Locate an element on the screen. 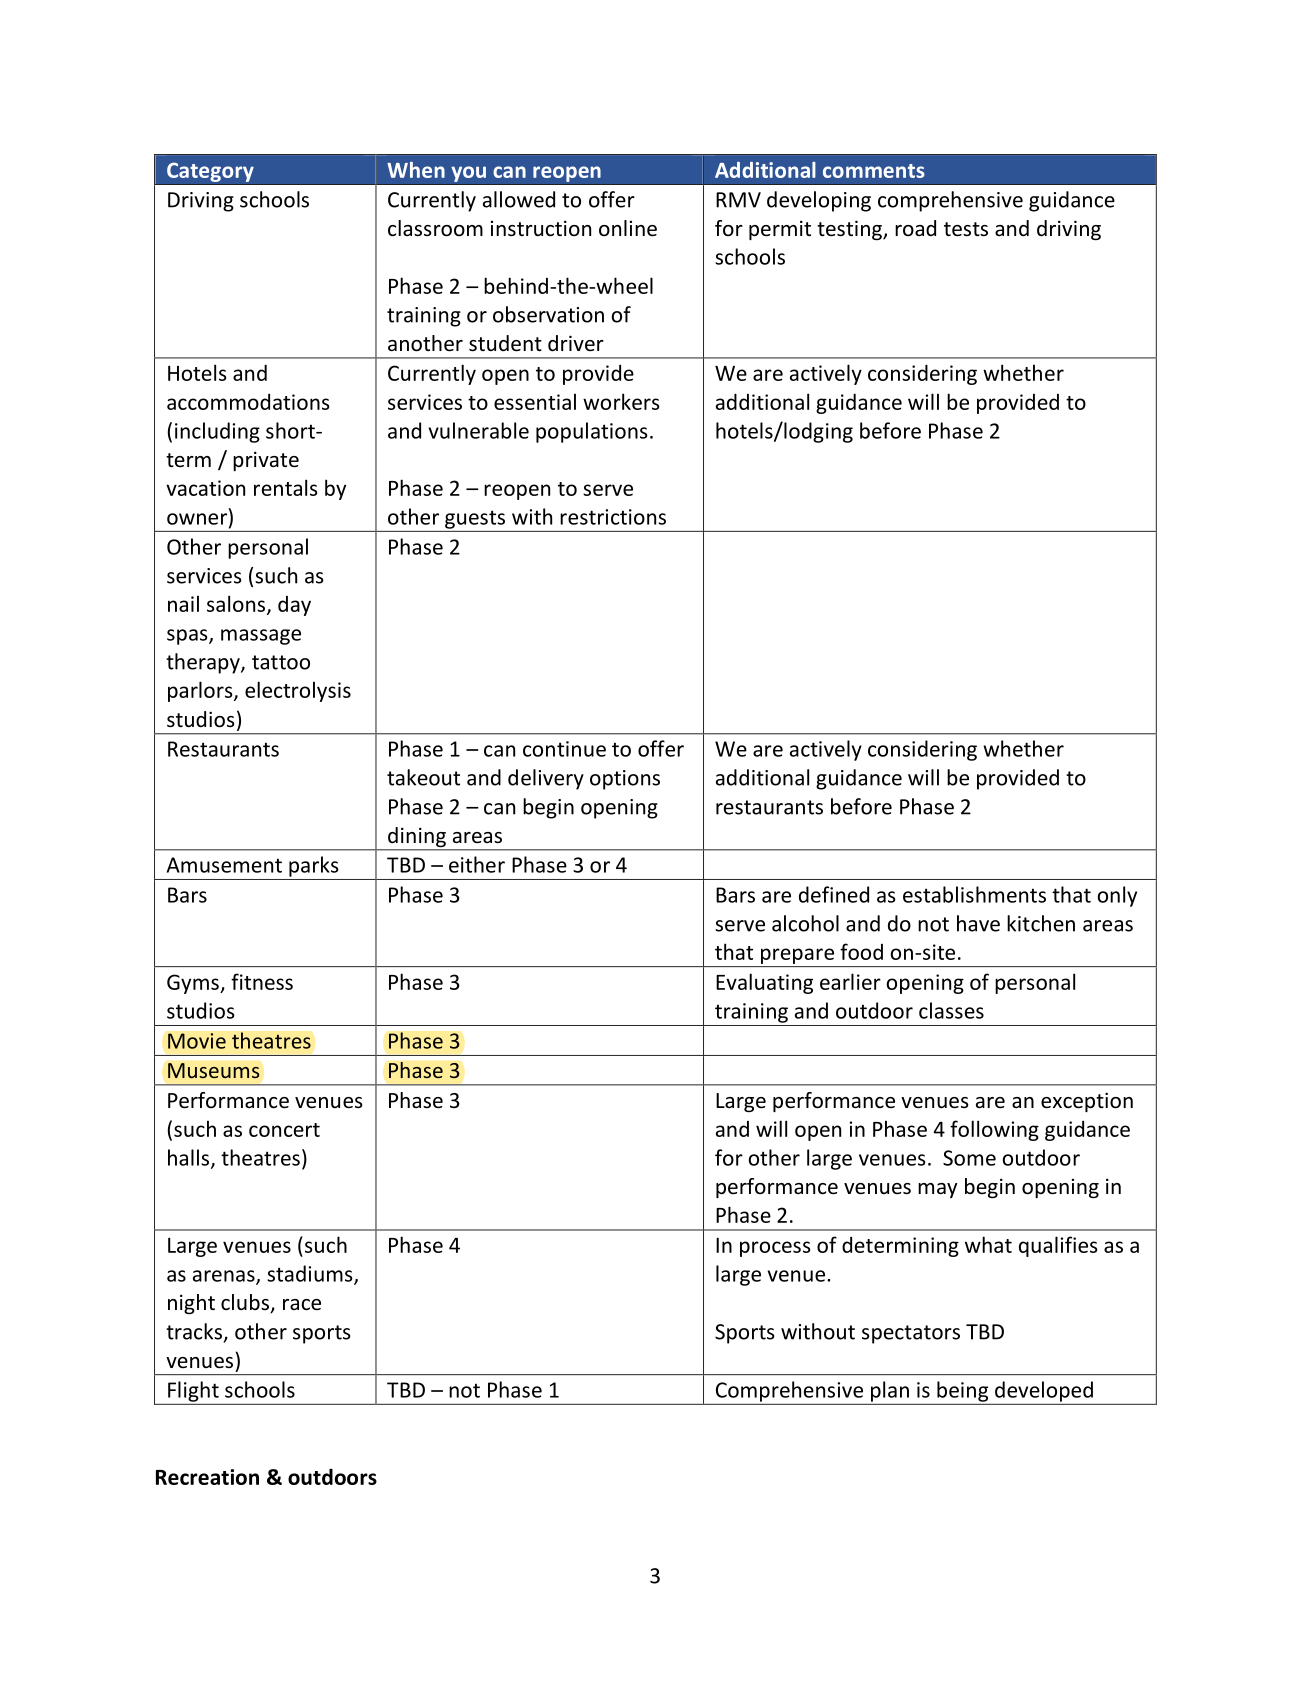 This screenshot has height=1695, width=1310. day is located at coordinates (294, 606).
